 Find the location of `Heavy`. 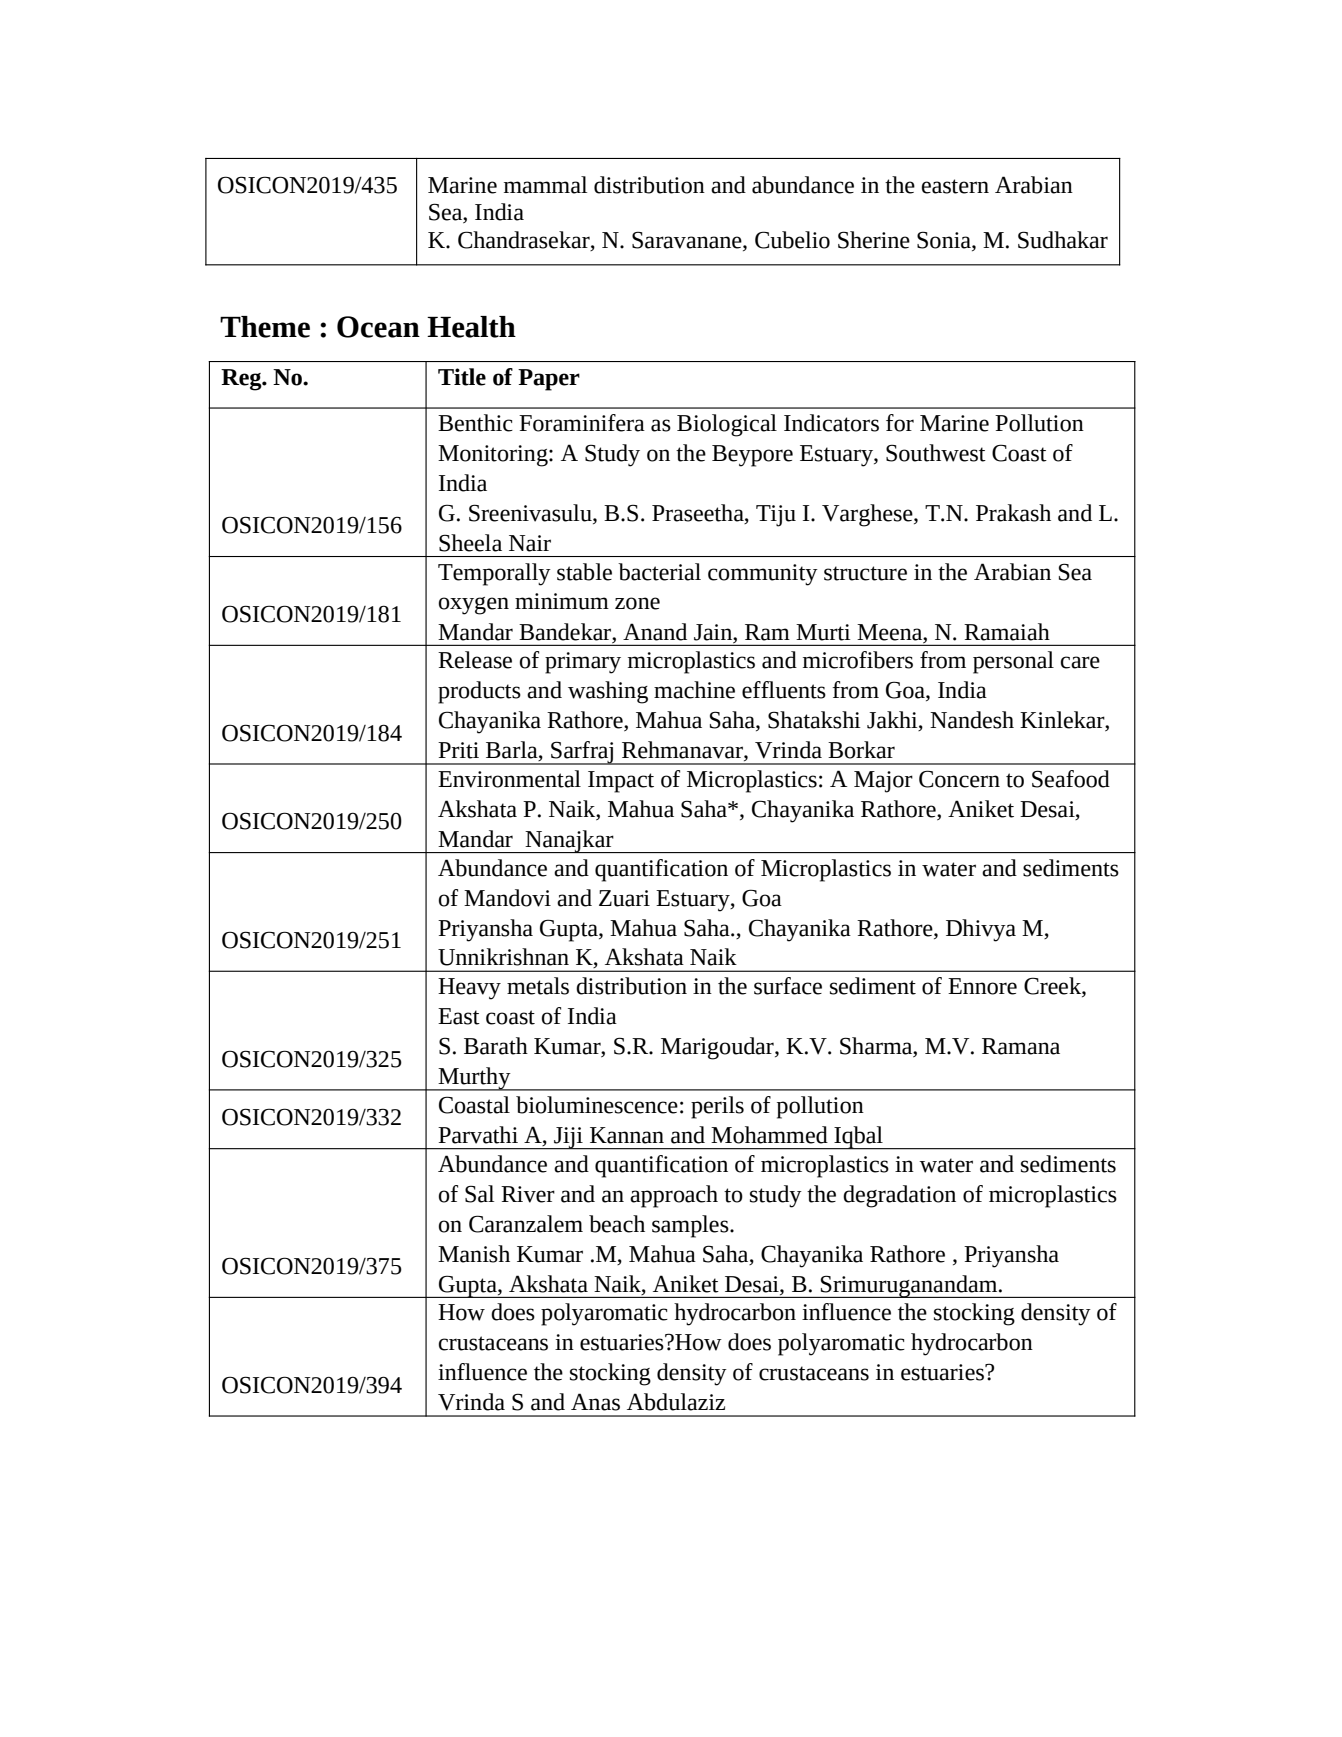

Heavy is located at coordinates (469, 989).
